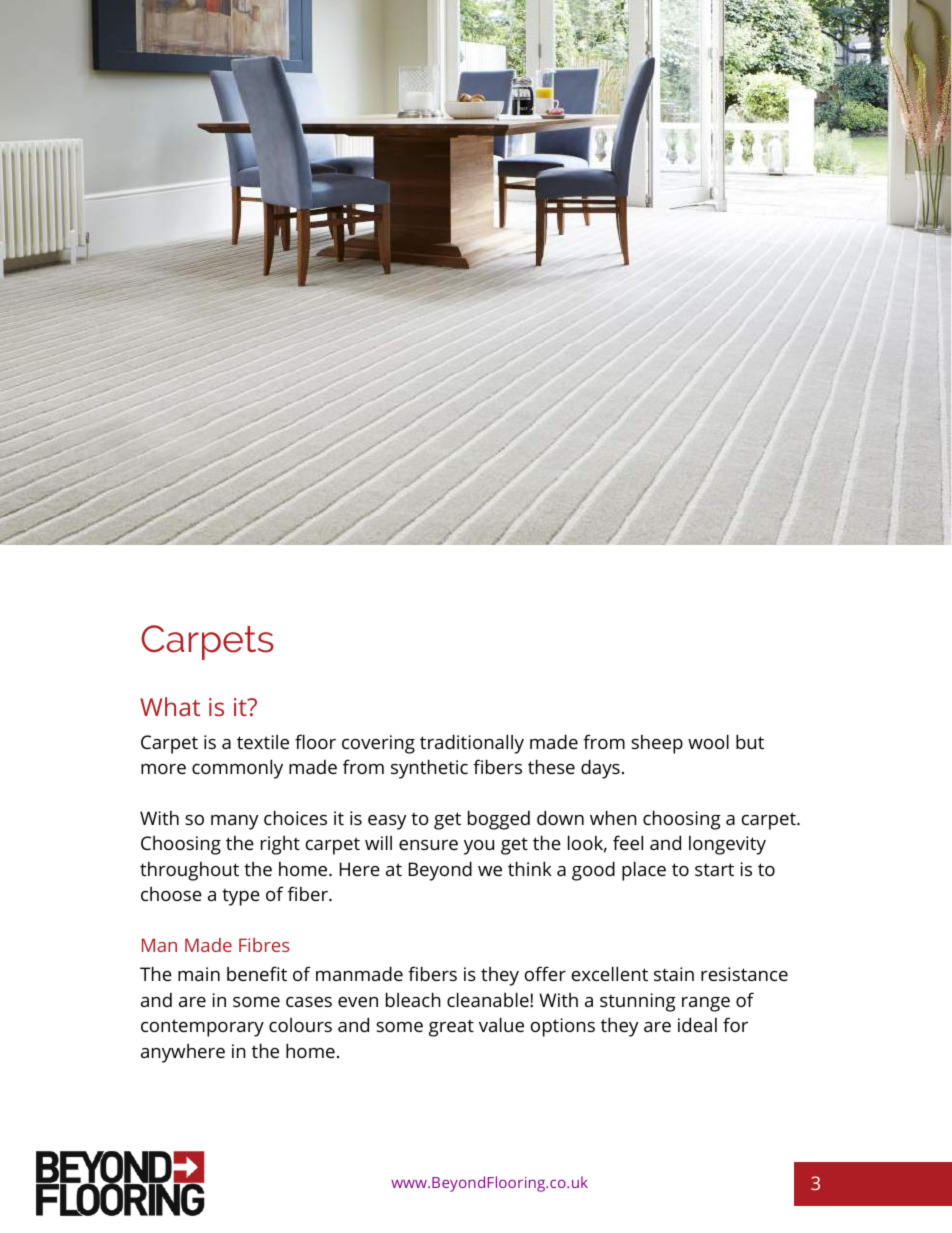 This document has width=952, height=1233. Describe the element at coordinates (451, 1028) in the document. I see `great` at that location.
